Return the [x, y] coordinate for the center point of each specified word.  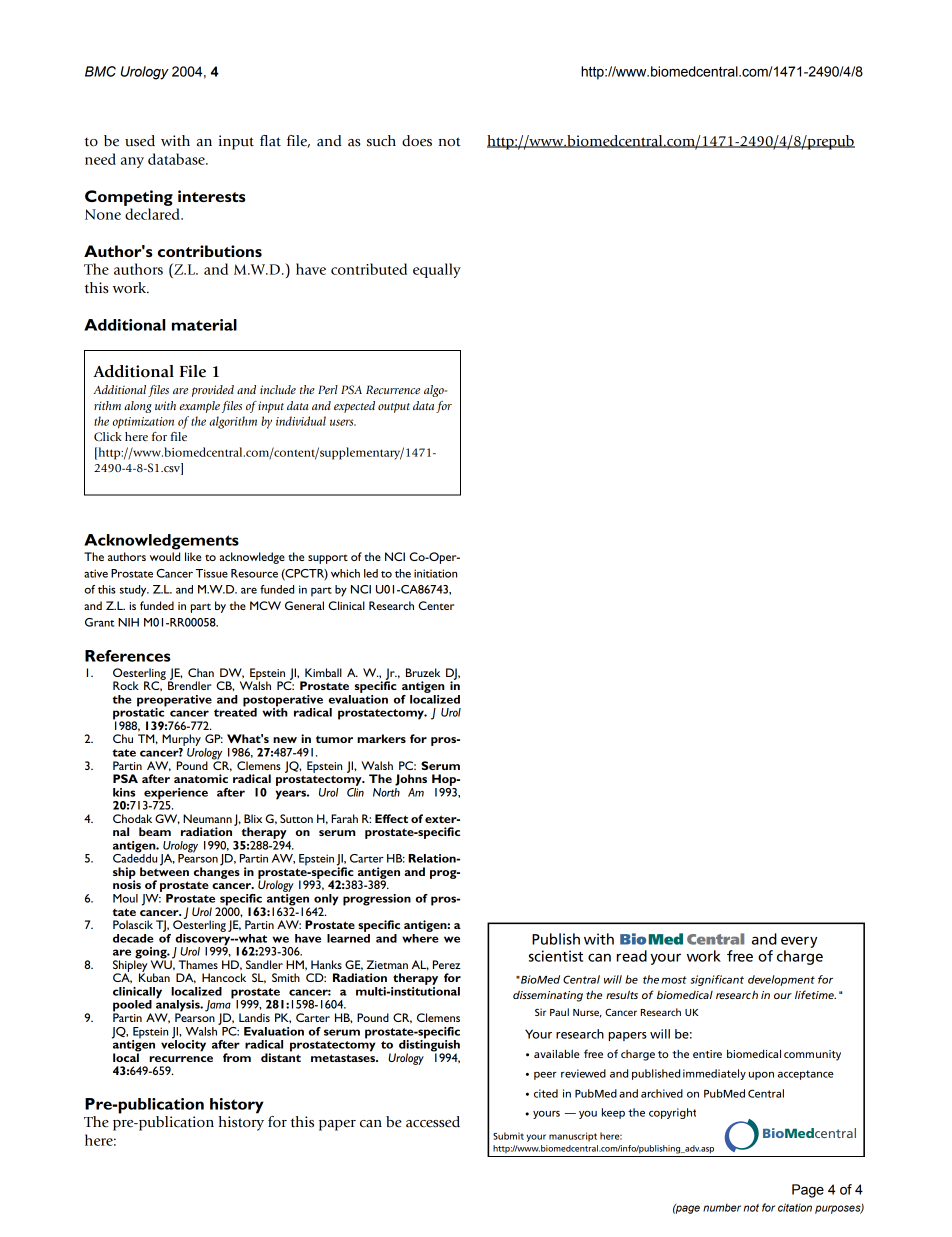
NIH [128, 622]
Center [436, 605]
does [417, 141]
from [237, 1057]
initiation [435, 573]
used [140, 141]
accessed [433, 1122]
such [381, 141]
